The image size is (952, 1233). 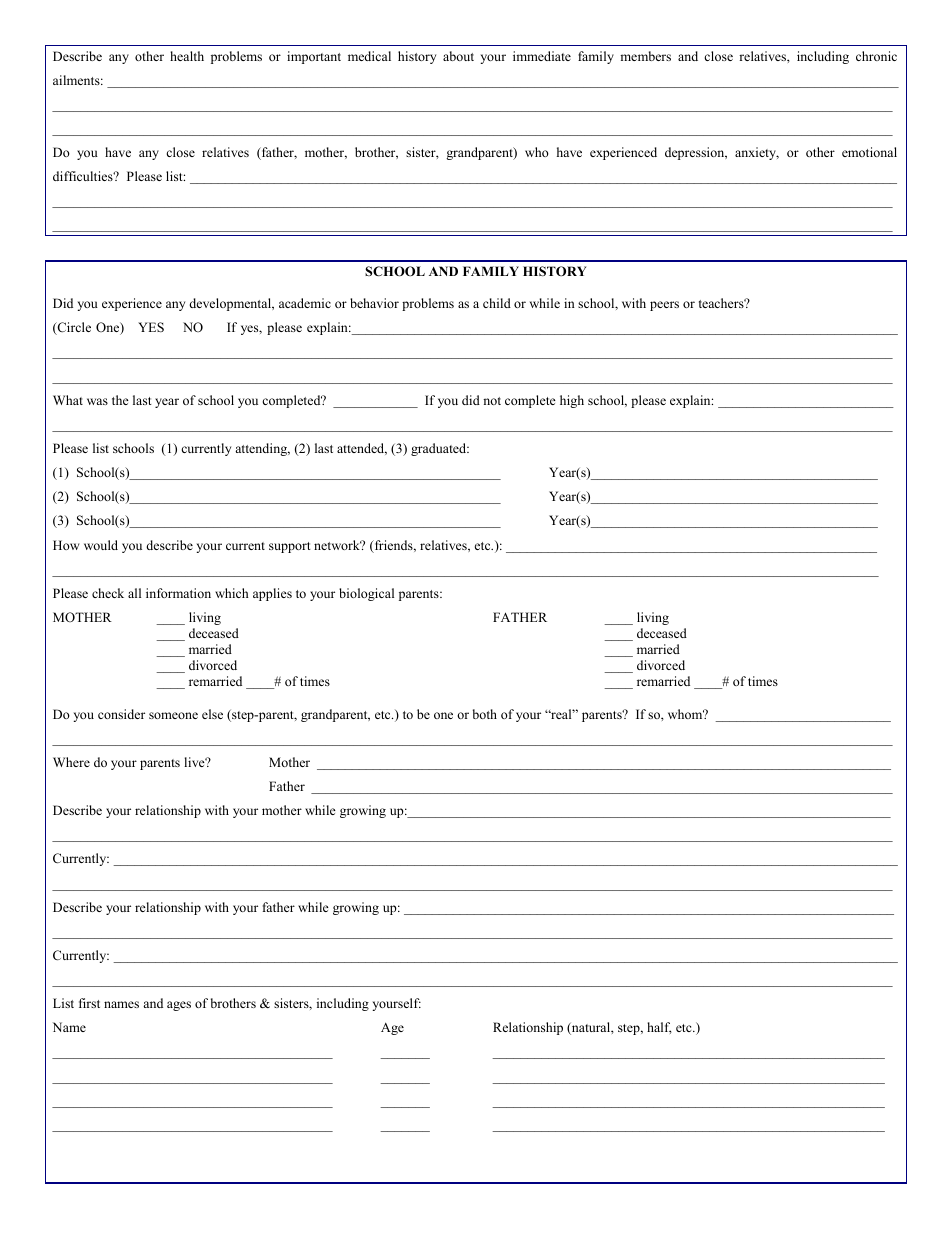 What do you see at coordinates (212, 714) in the screenshot?
I see `else` at bounding box center [212, 714].
